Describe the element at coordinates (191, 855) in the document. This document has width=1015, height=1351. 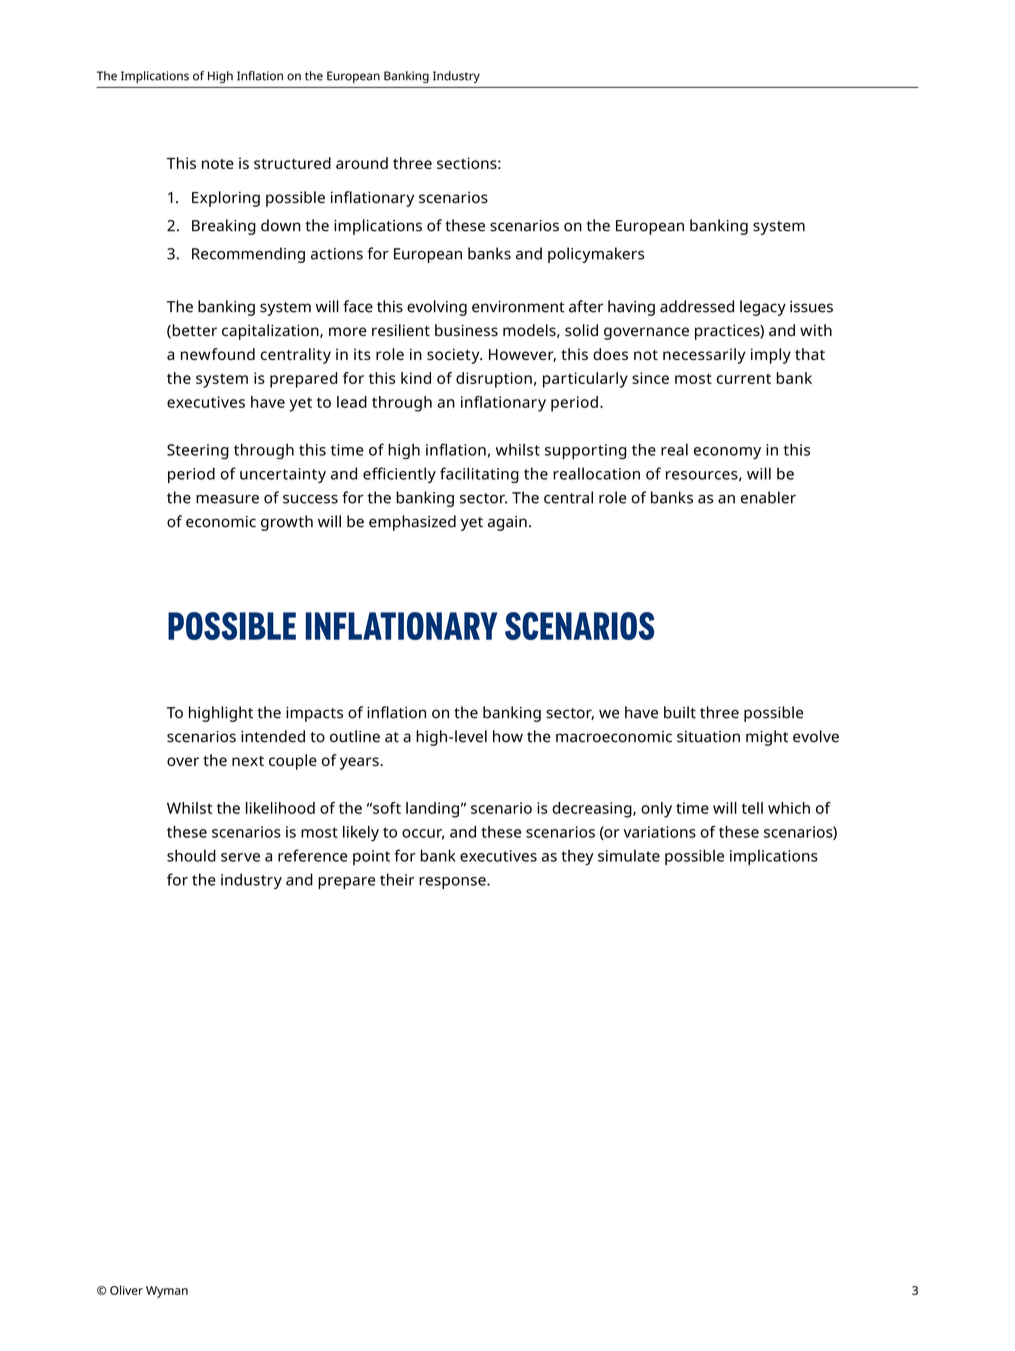
I see `should` at that location.
